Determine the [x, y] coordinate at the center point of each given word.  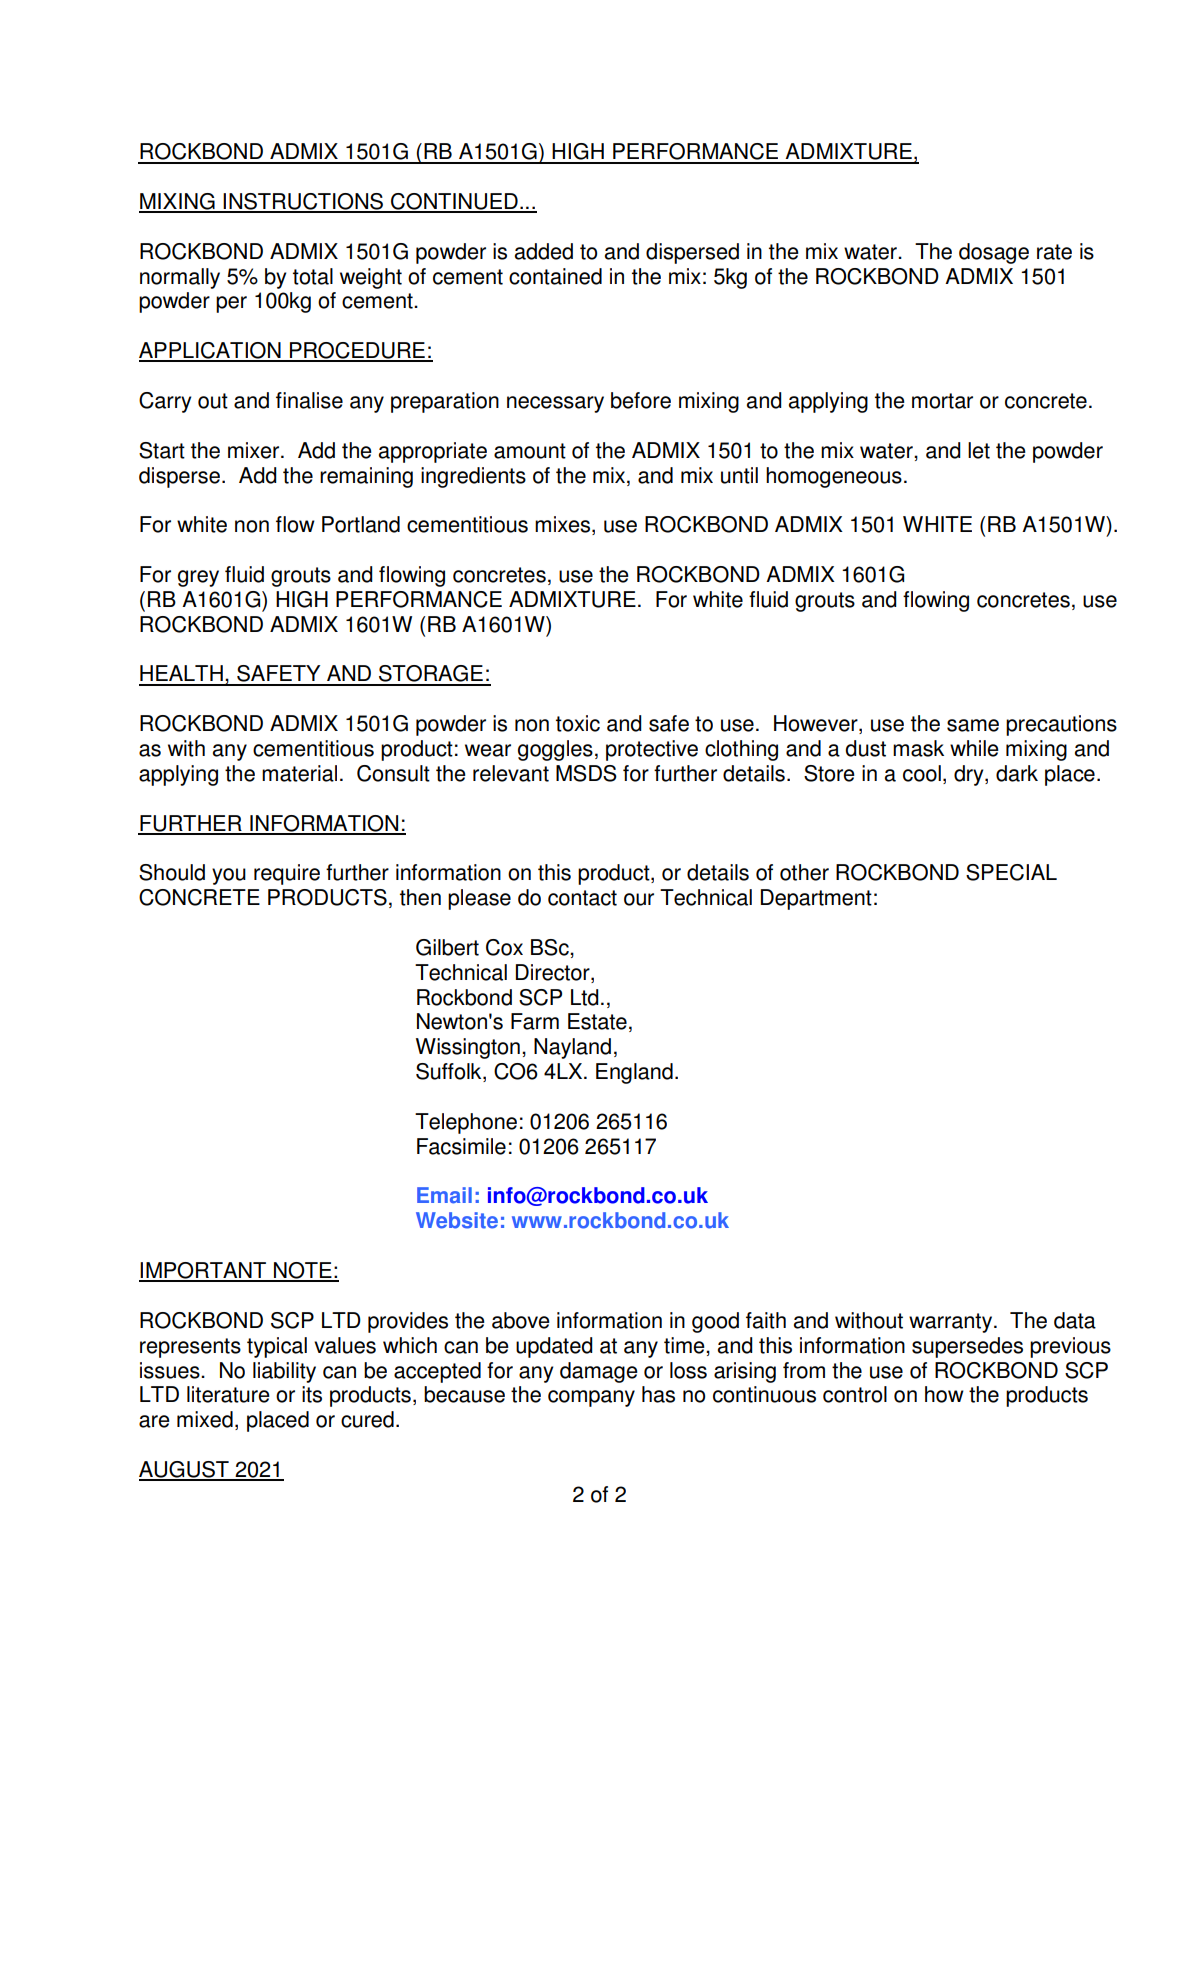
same [973, 725]
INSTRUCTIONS [304, 202]
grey [198, 578]
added [544, 251]
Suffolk [450, 1072]
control [855, 1394]
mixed [205, 1419]
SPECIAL [1011, 872]
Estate [597, 1021]
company [591, 1398]
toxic [578, 723]
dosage [994, 253]
